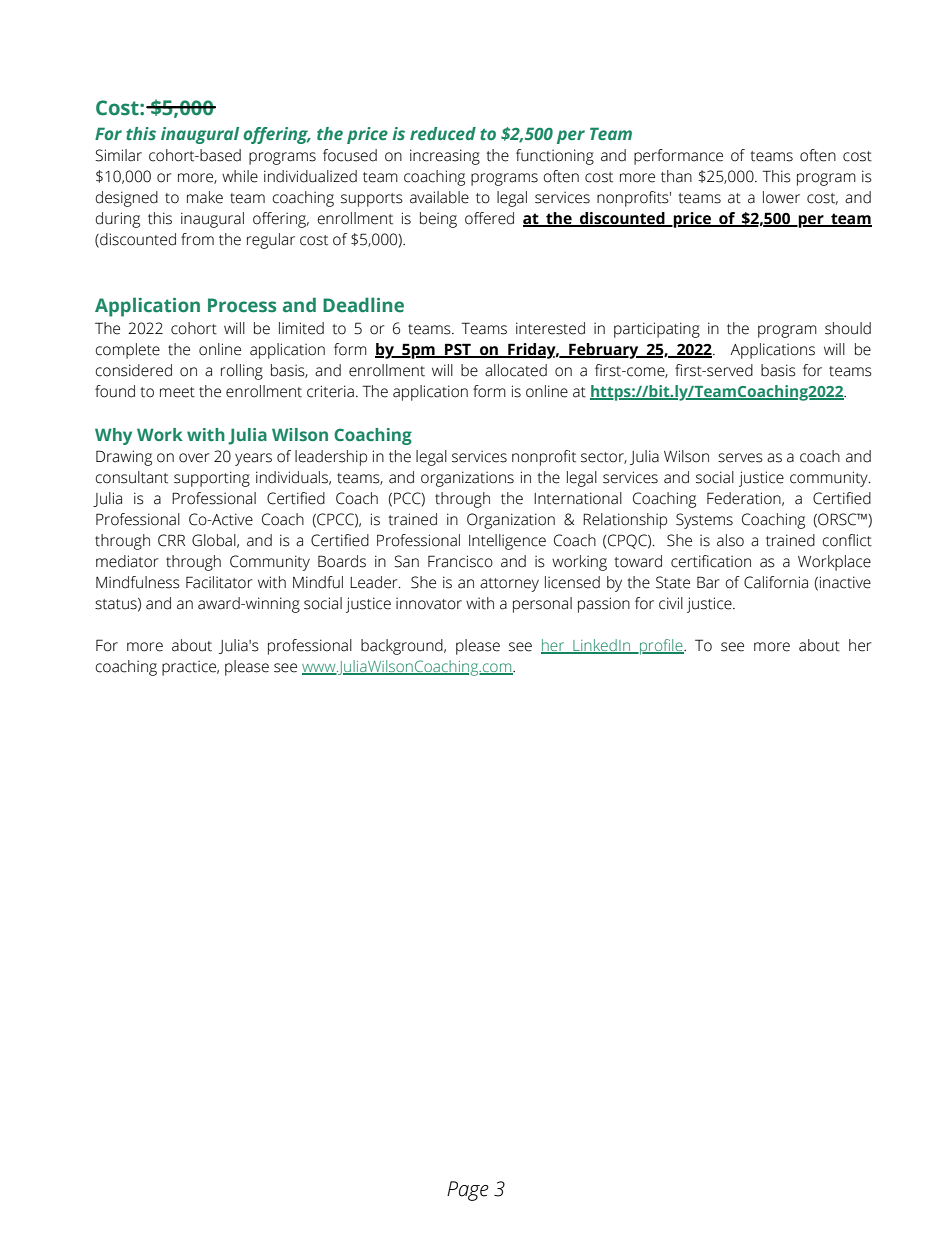 The width and height of the document is (952, 1233). What do you see at coordinates (219, 582) in the document?
I see `Facilitator` at bounding box center [219, 582].
